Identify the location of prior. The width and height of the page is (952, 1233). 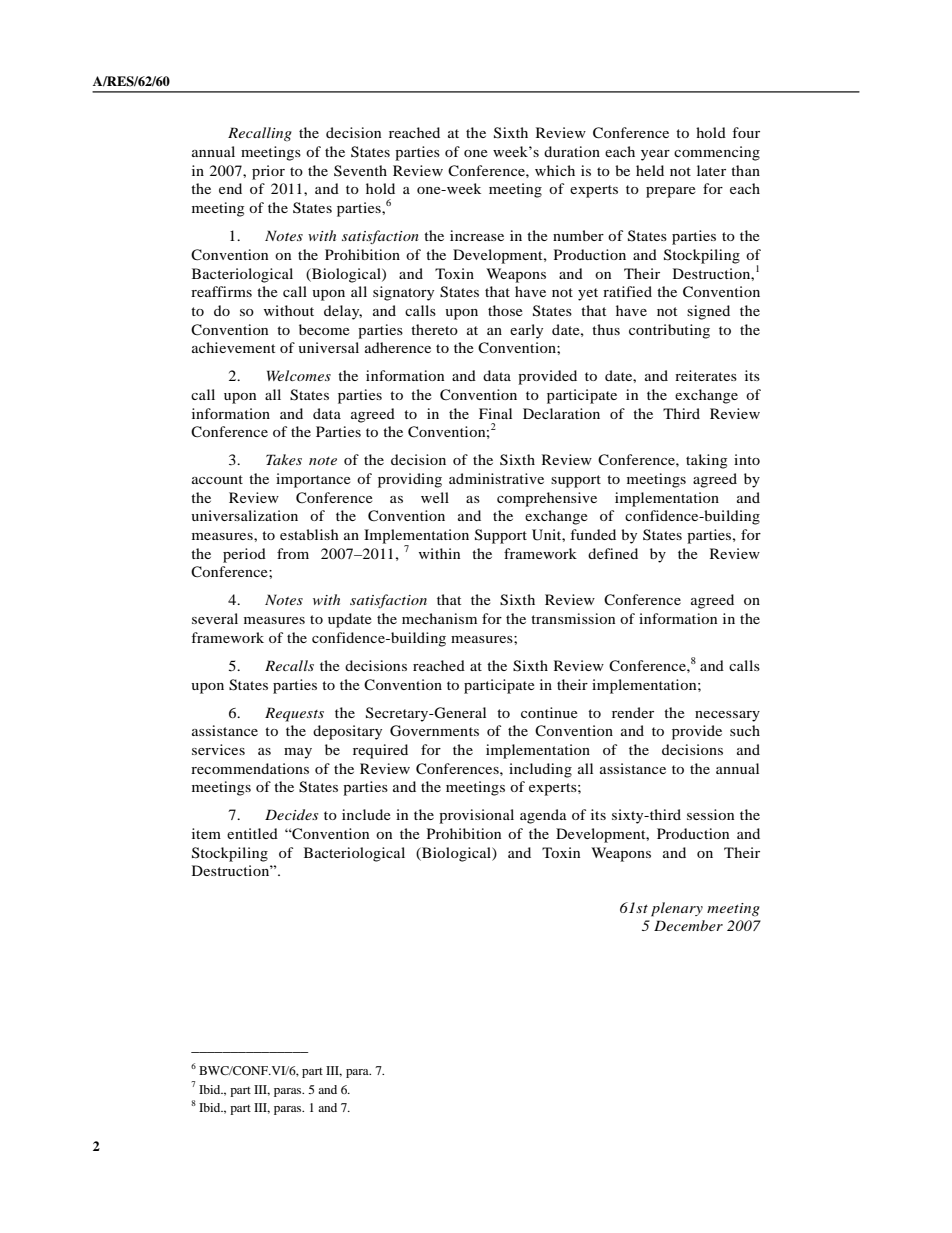
(268, 172).
